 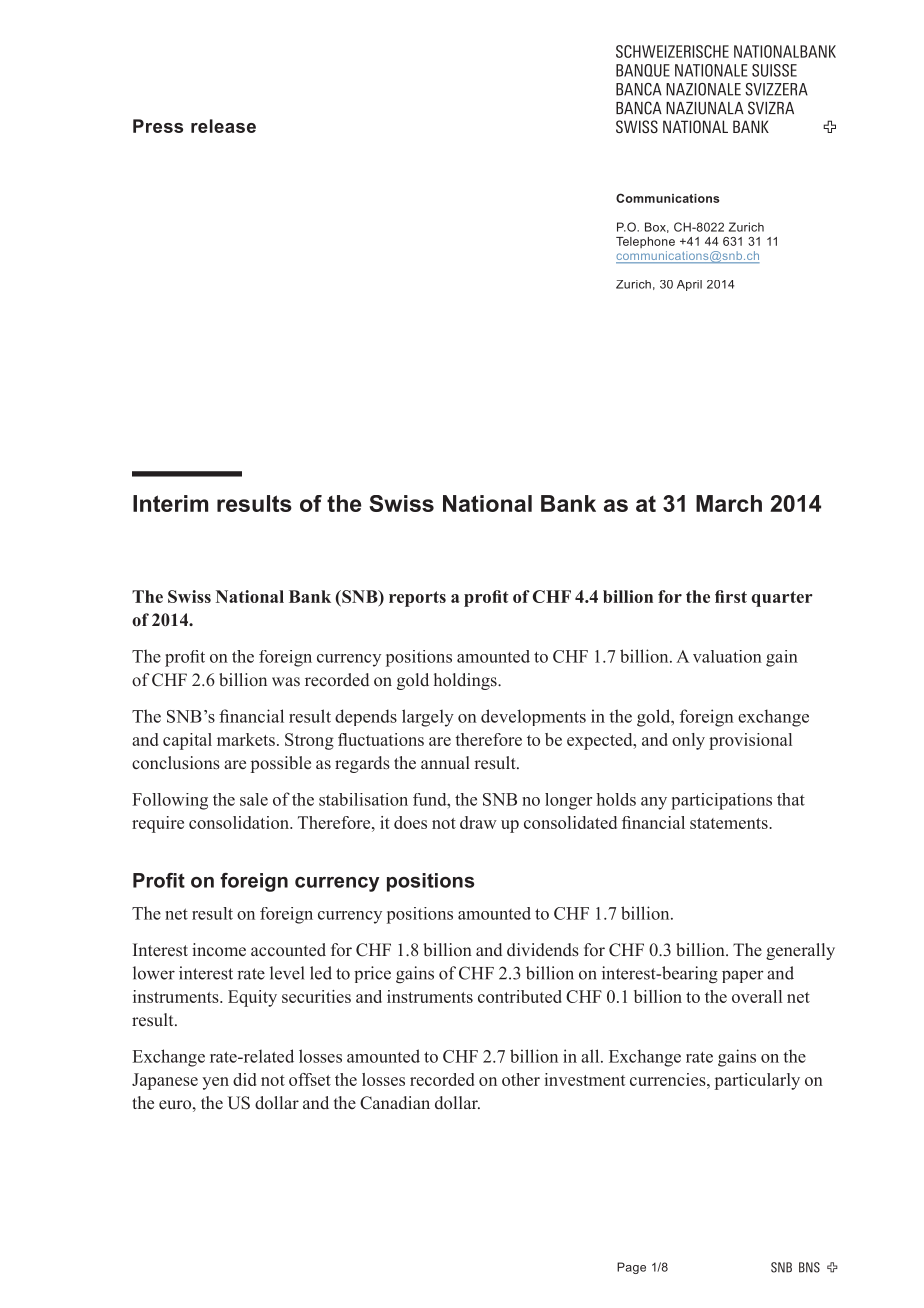 I want to click on Telephone, so click(x=645, y=242).
